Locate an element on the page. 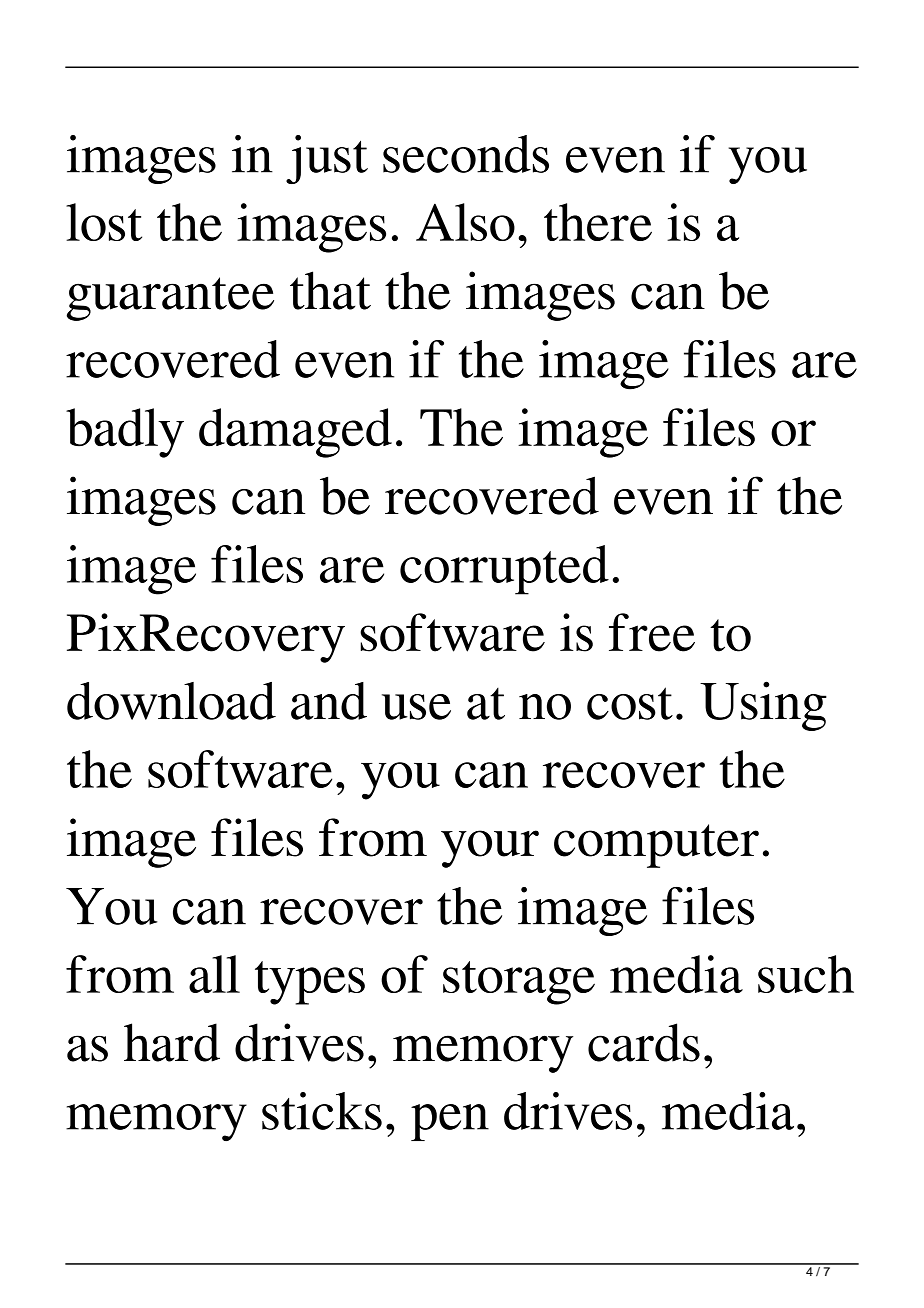  pen is located at coordinates (450, 1122).
